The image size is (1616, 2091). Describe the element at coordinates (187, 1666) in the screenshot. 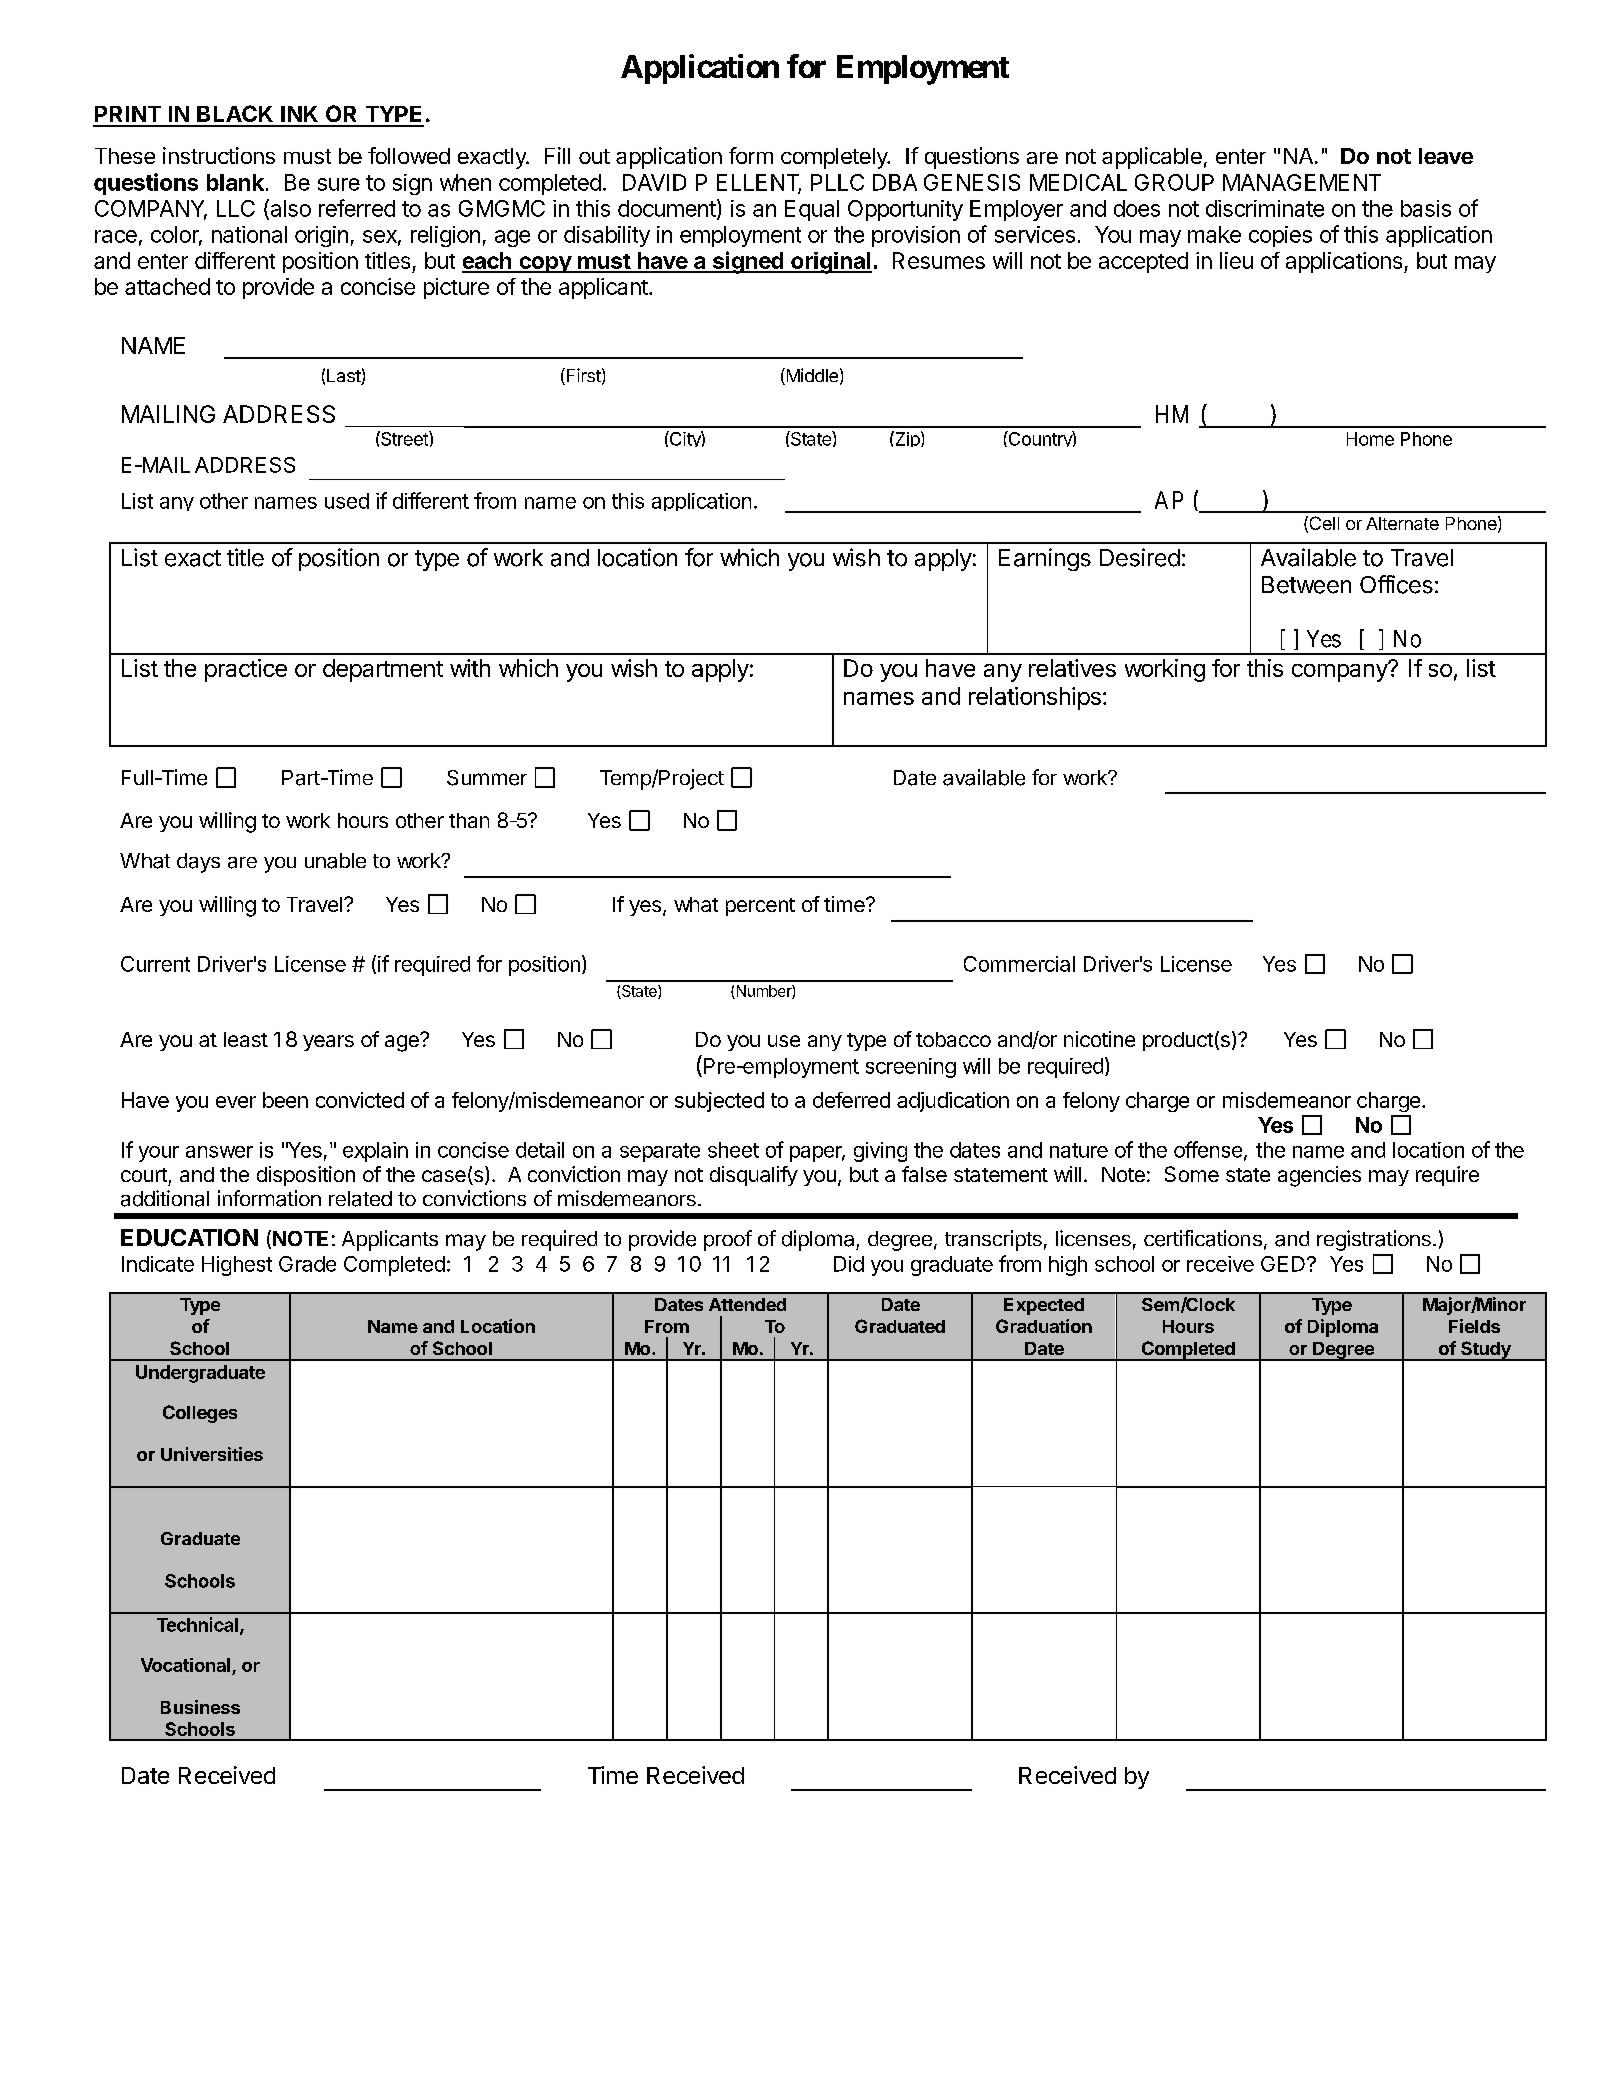

I see `Vocational` at that location.
